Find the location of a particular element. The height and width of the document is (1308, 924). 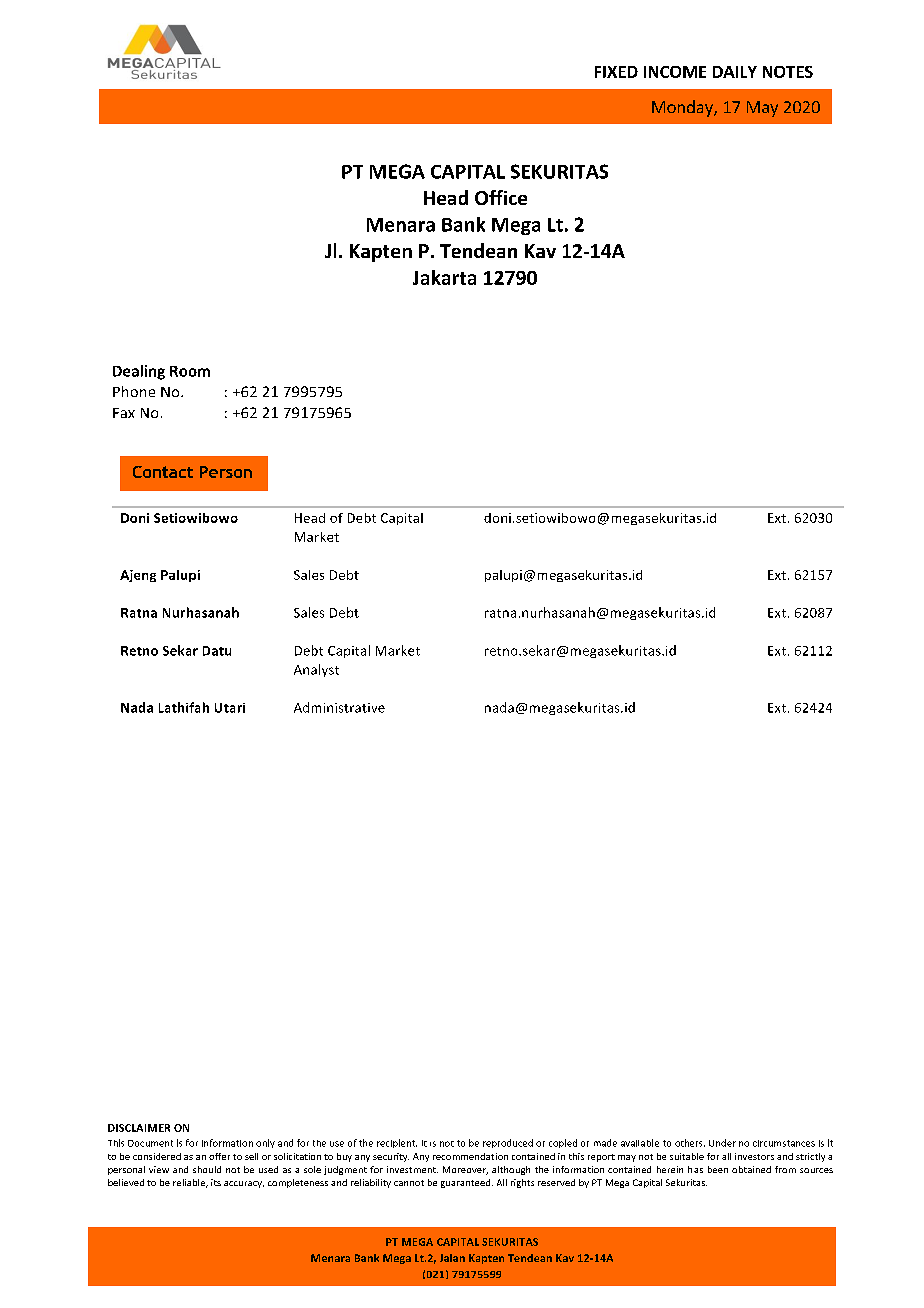

its is located at coordinates (216, 1182).
